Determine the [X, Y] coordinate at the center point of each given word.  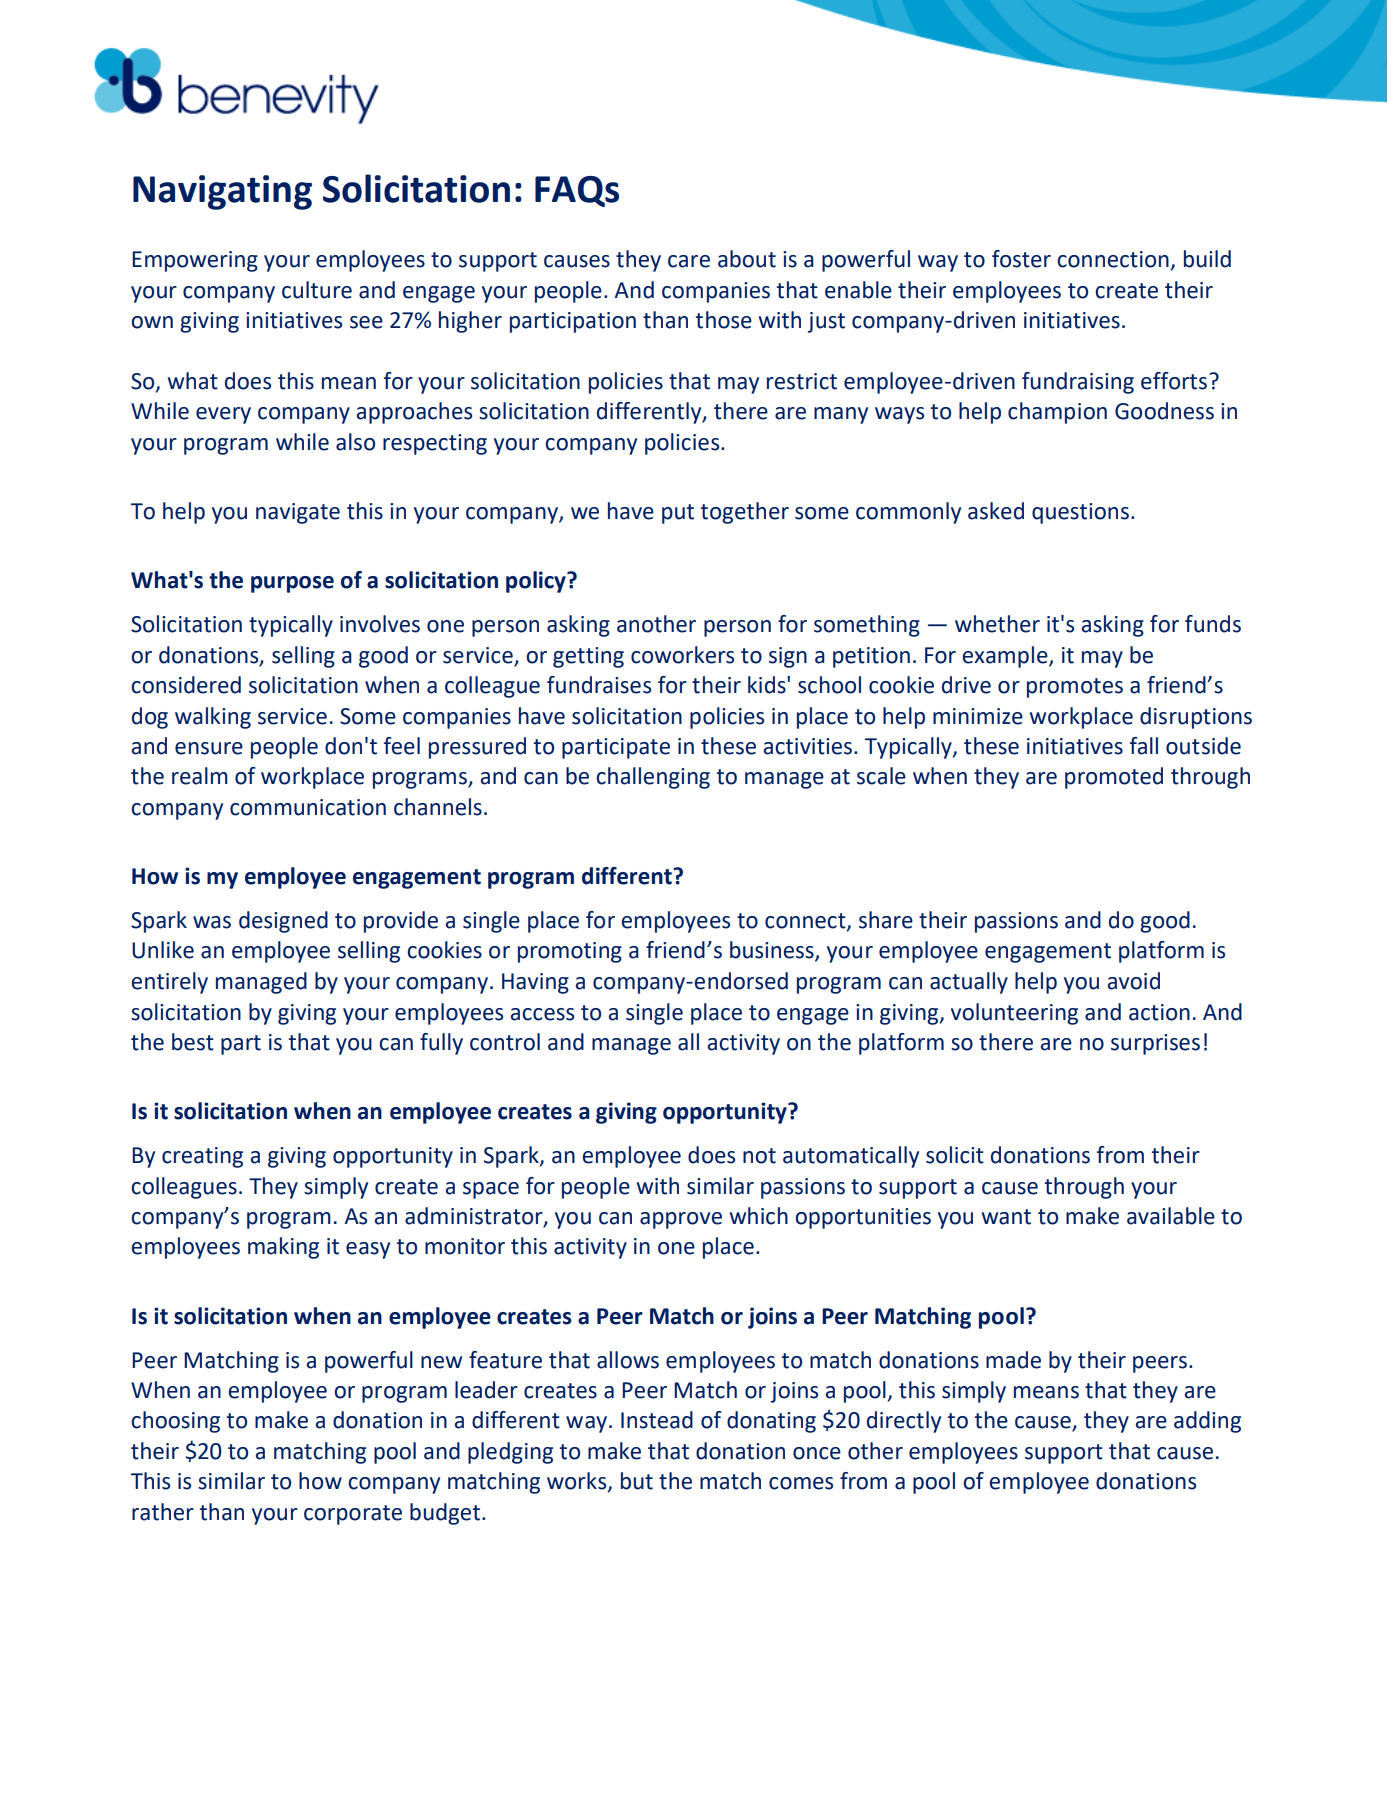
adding [1207, 1422]
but [637, 1481]
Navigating [222, 192]
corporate [353, 1515]
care [689, 261]
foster [1021, 259]
